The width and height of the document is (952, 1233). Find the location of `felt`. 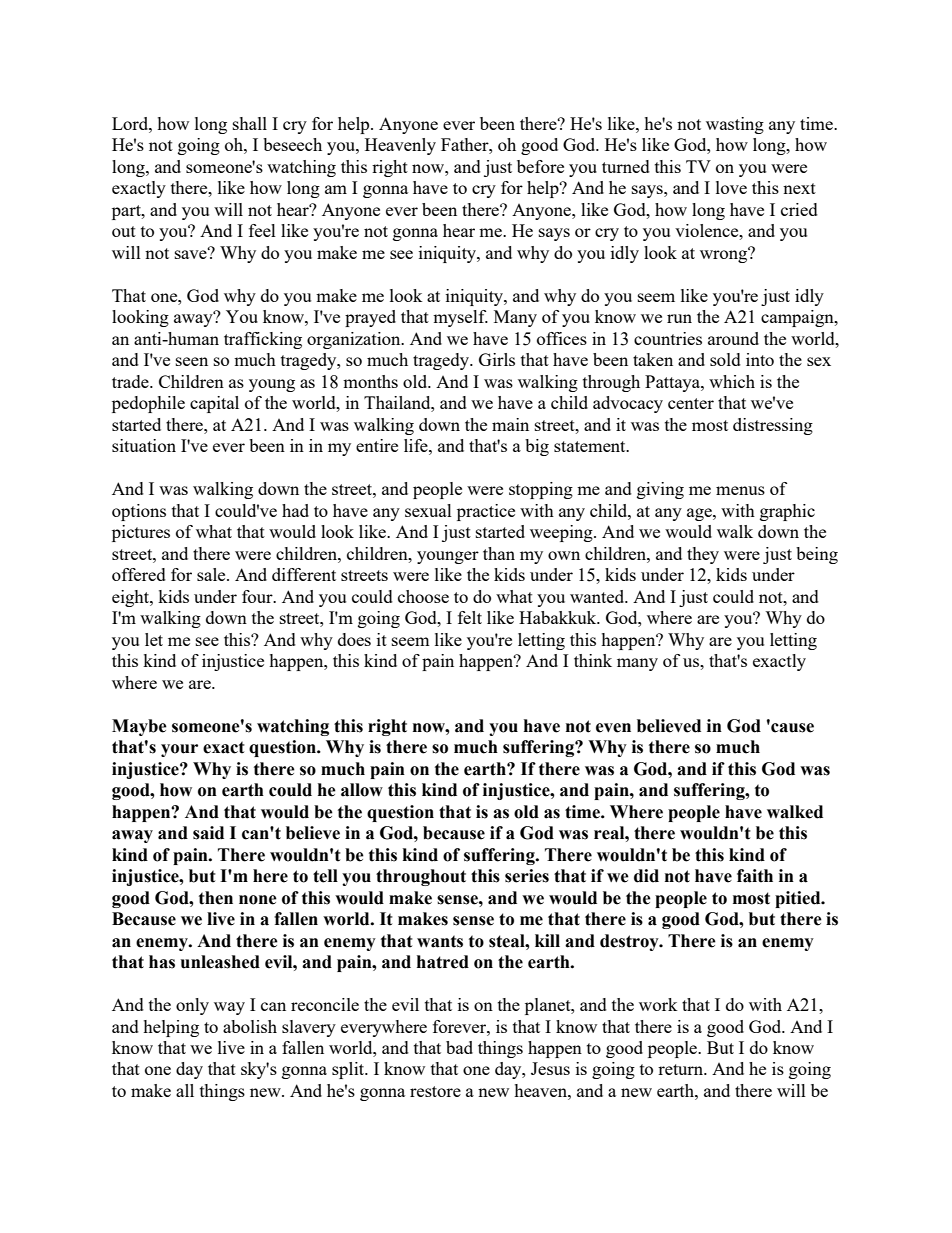

felt is located at coordinates (470, 617).
